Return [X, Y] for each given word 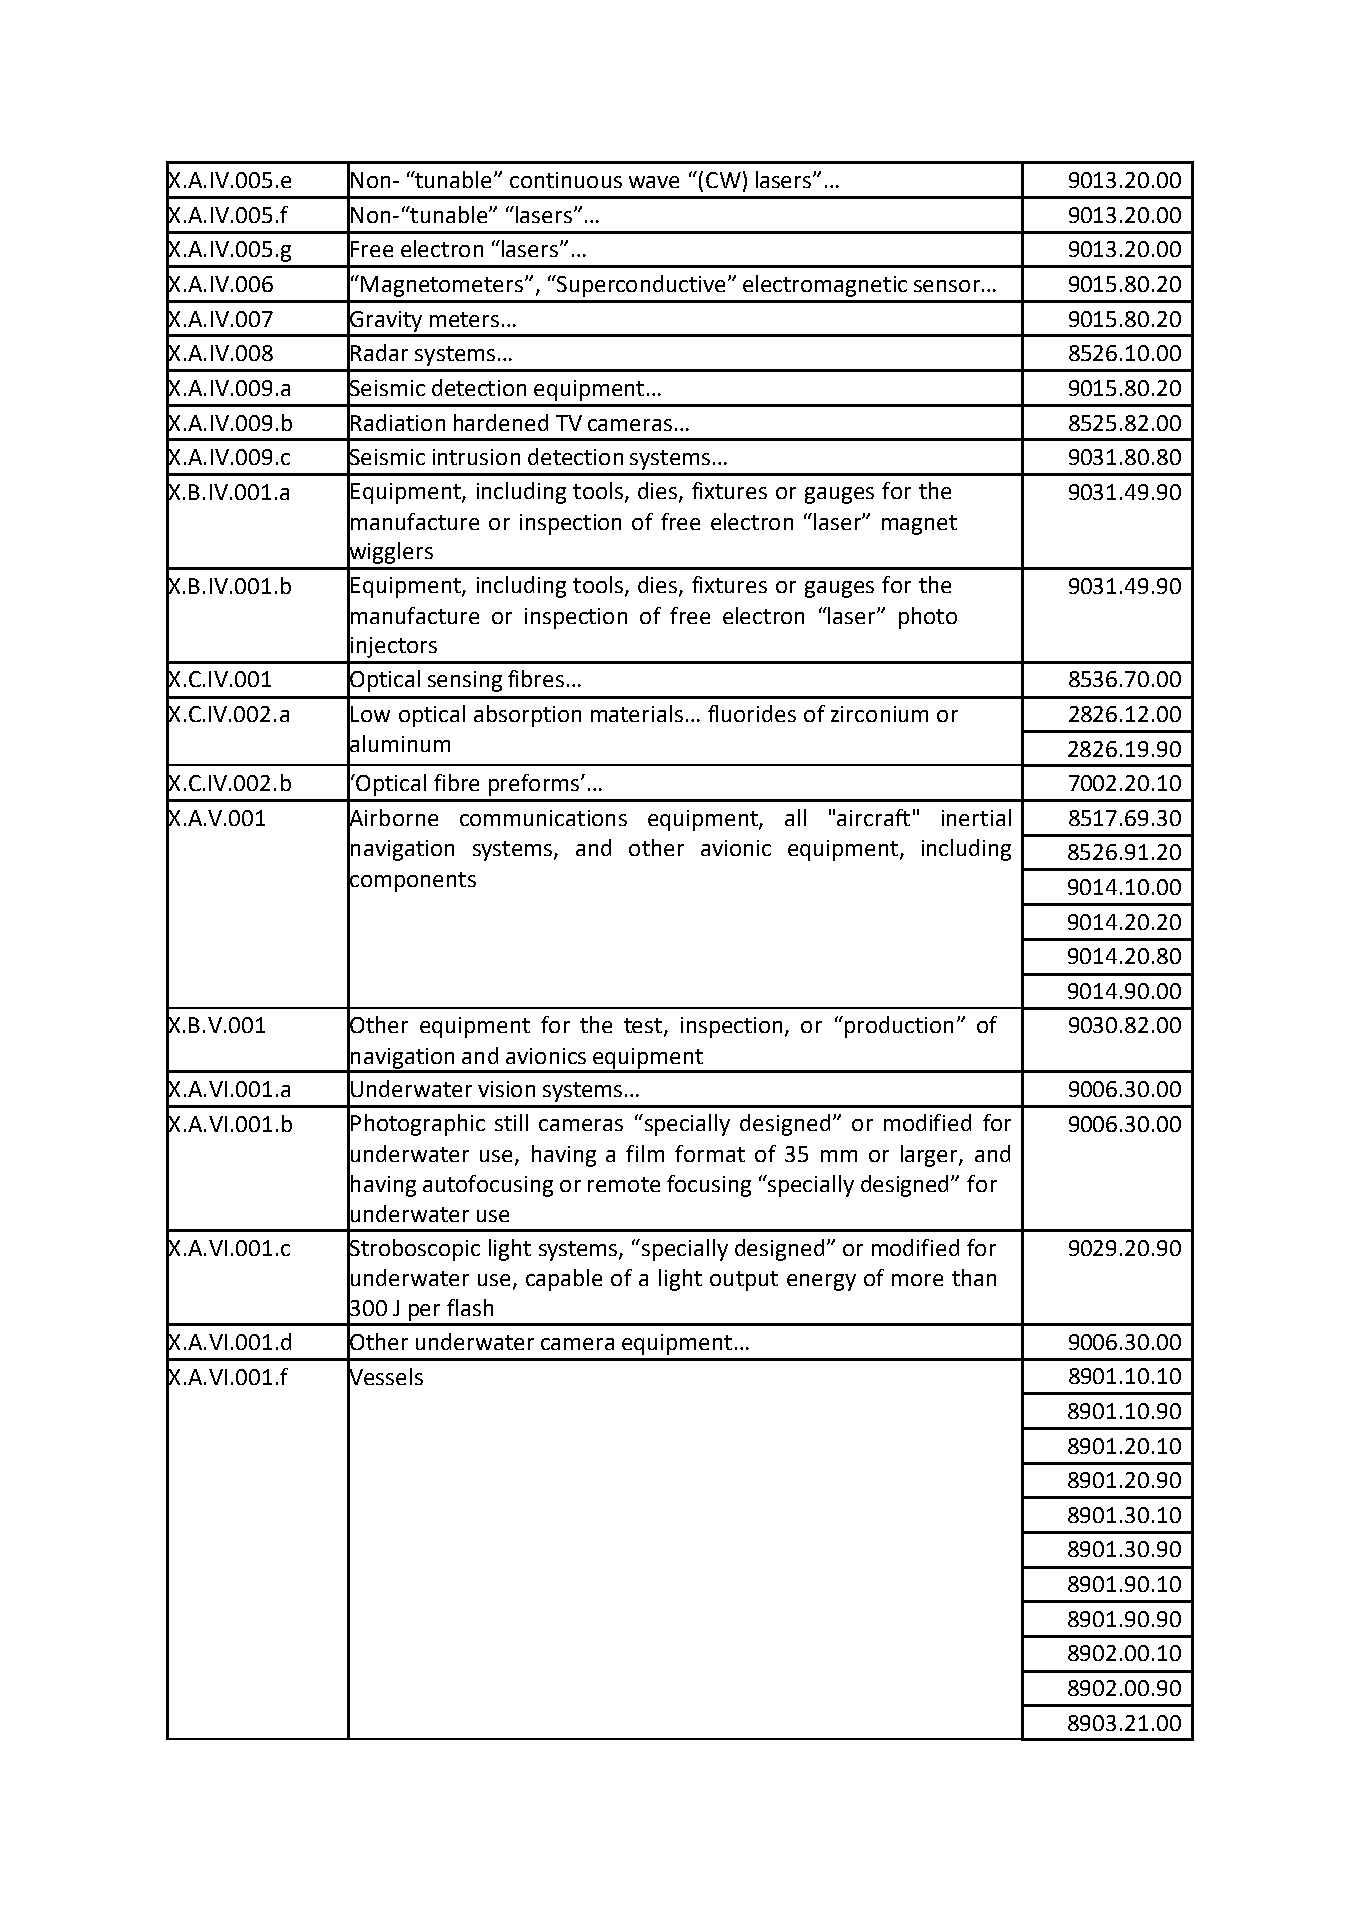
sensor [947, 286]
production [899, 1027]
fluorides [752, 713]
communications [543, 818]
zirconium [879, 714]
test [644, 1027]
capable [564, 1280]
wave [654, 182]
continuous [566, 180]
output [744, 1281]
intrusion [476, 457]
